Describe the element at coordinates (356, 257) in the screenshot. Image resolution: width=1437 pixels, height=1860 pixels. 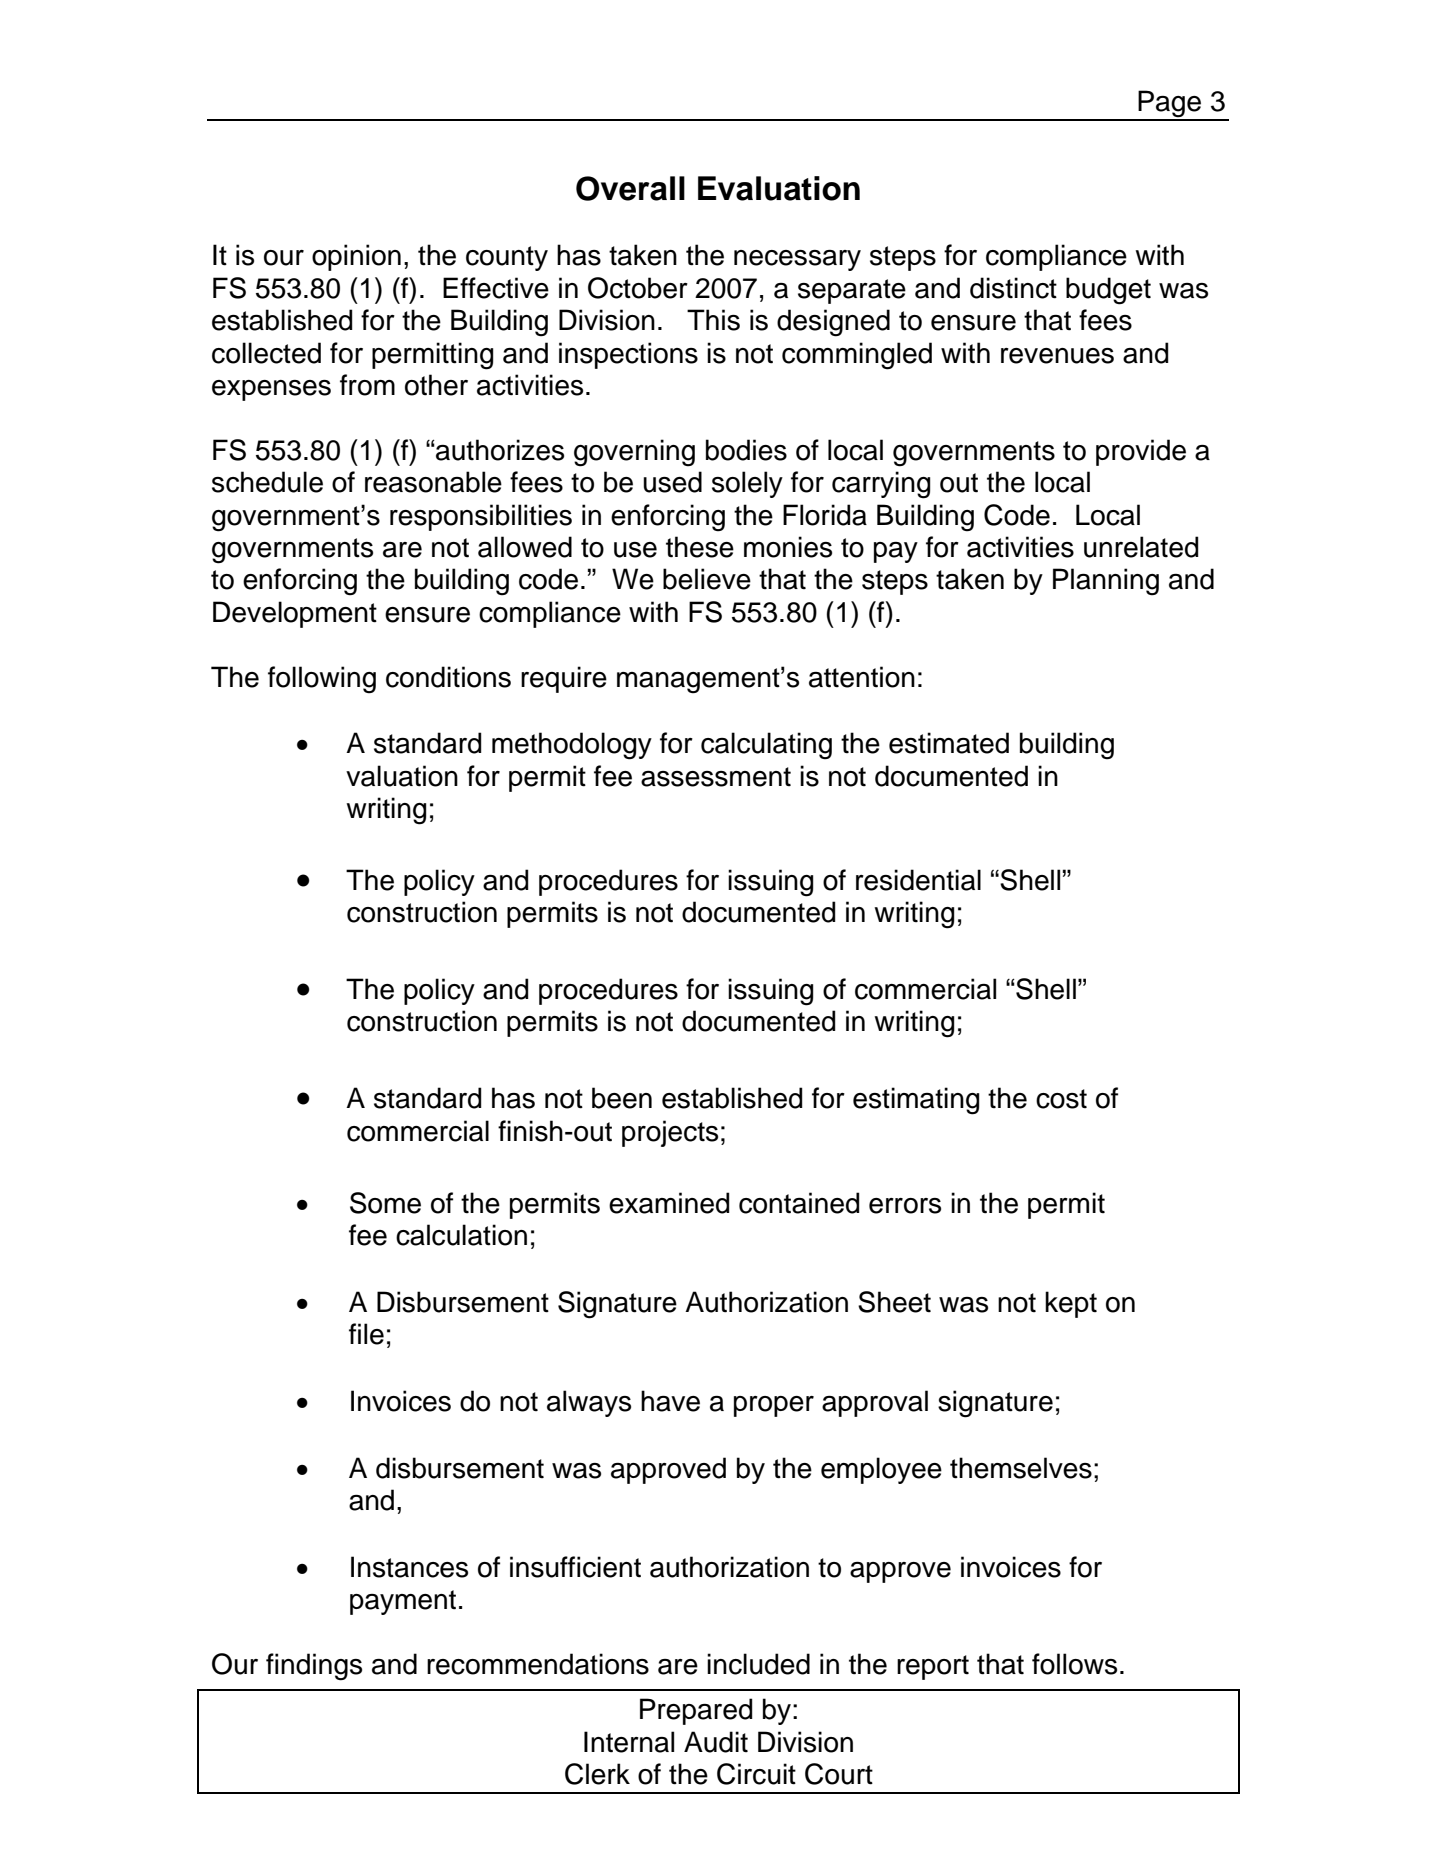
I see `opinion` at that location.
